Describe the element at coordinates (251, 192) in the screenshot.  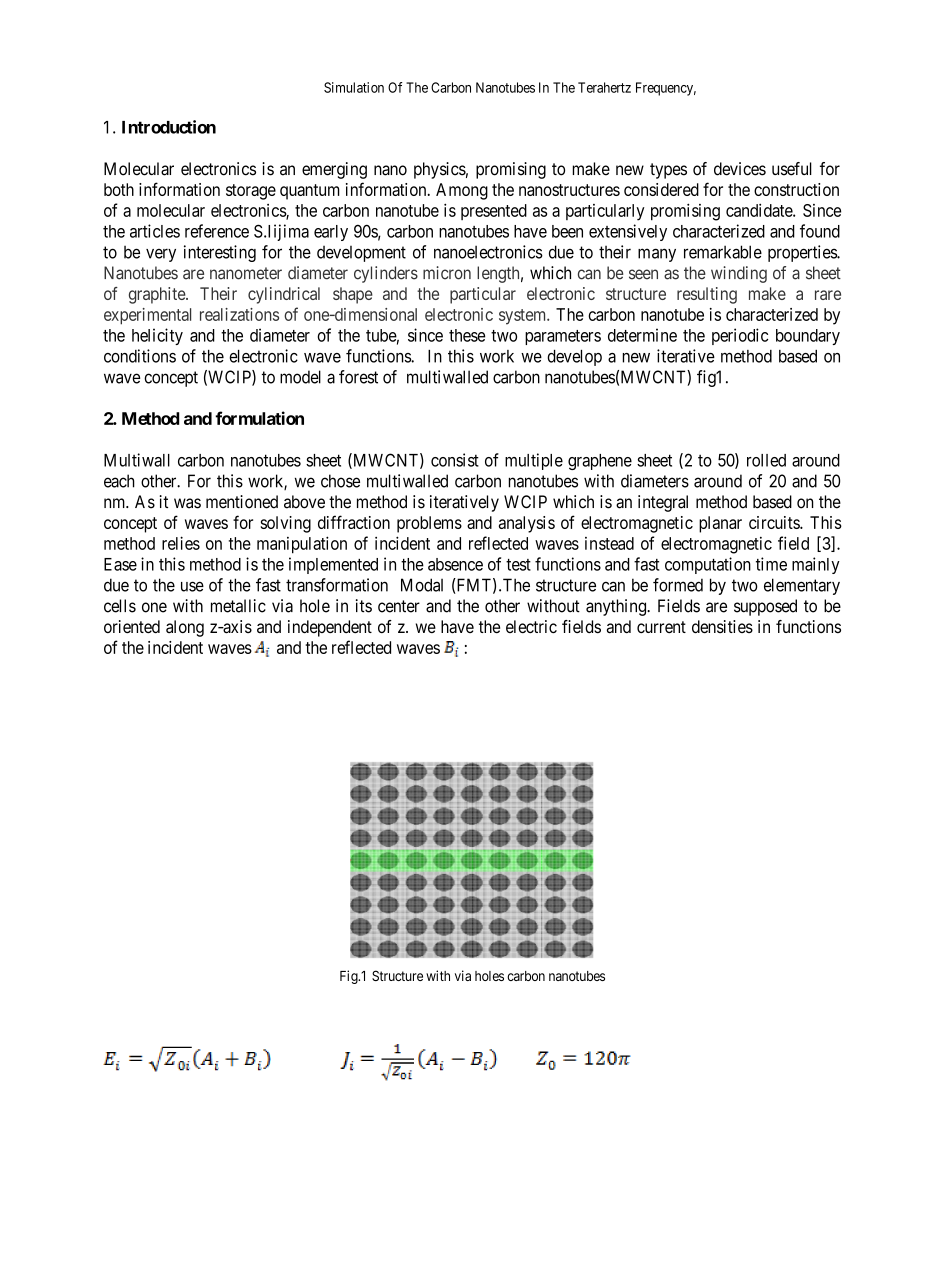
I see `storage` at that location.
